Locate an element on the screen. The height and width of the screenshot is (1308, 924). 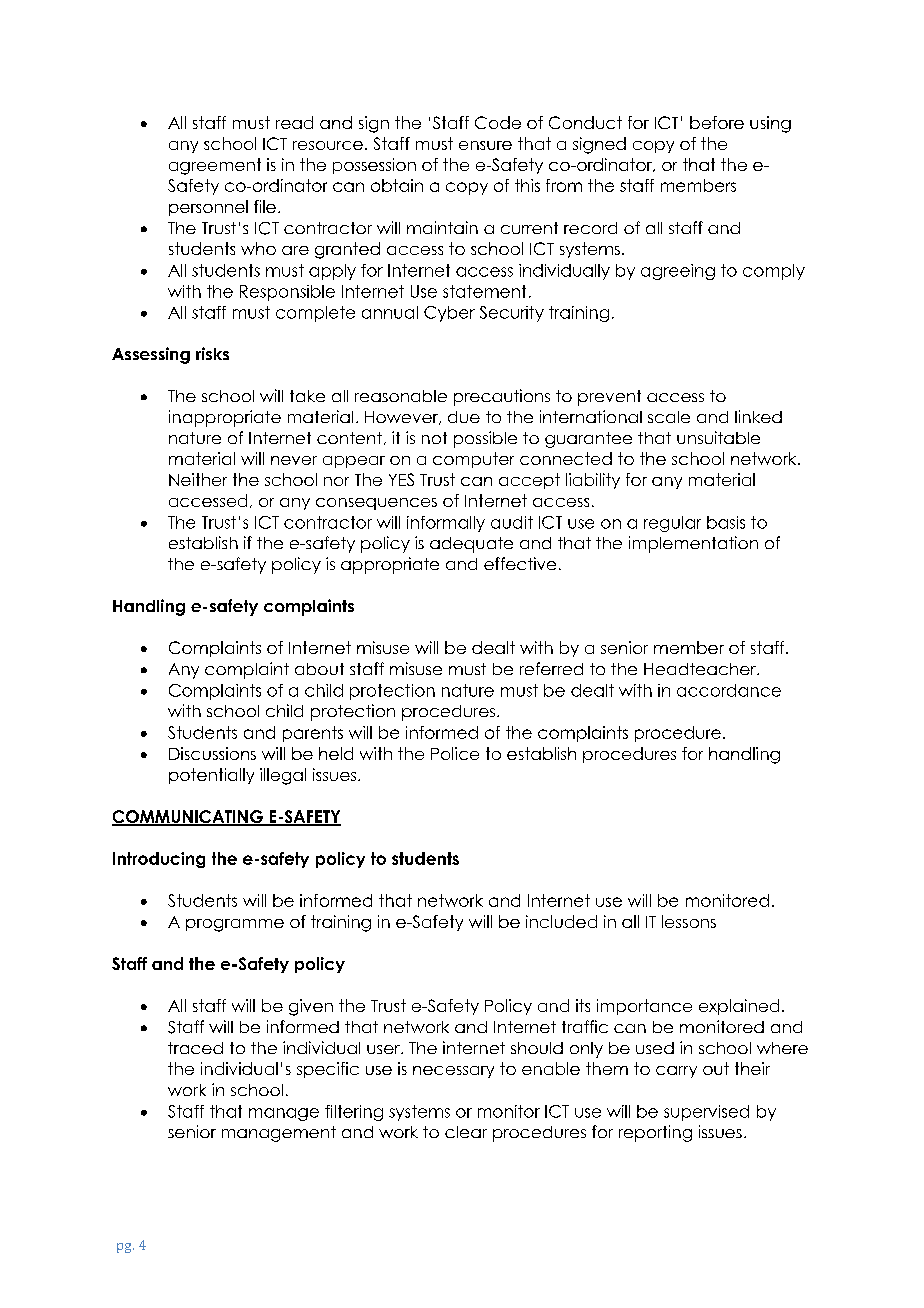
accordance is located at coordinates (729, 690).
